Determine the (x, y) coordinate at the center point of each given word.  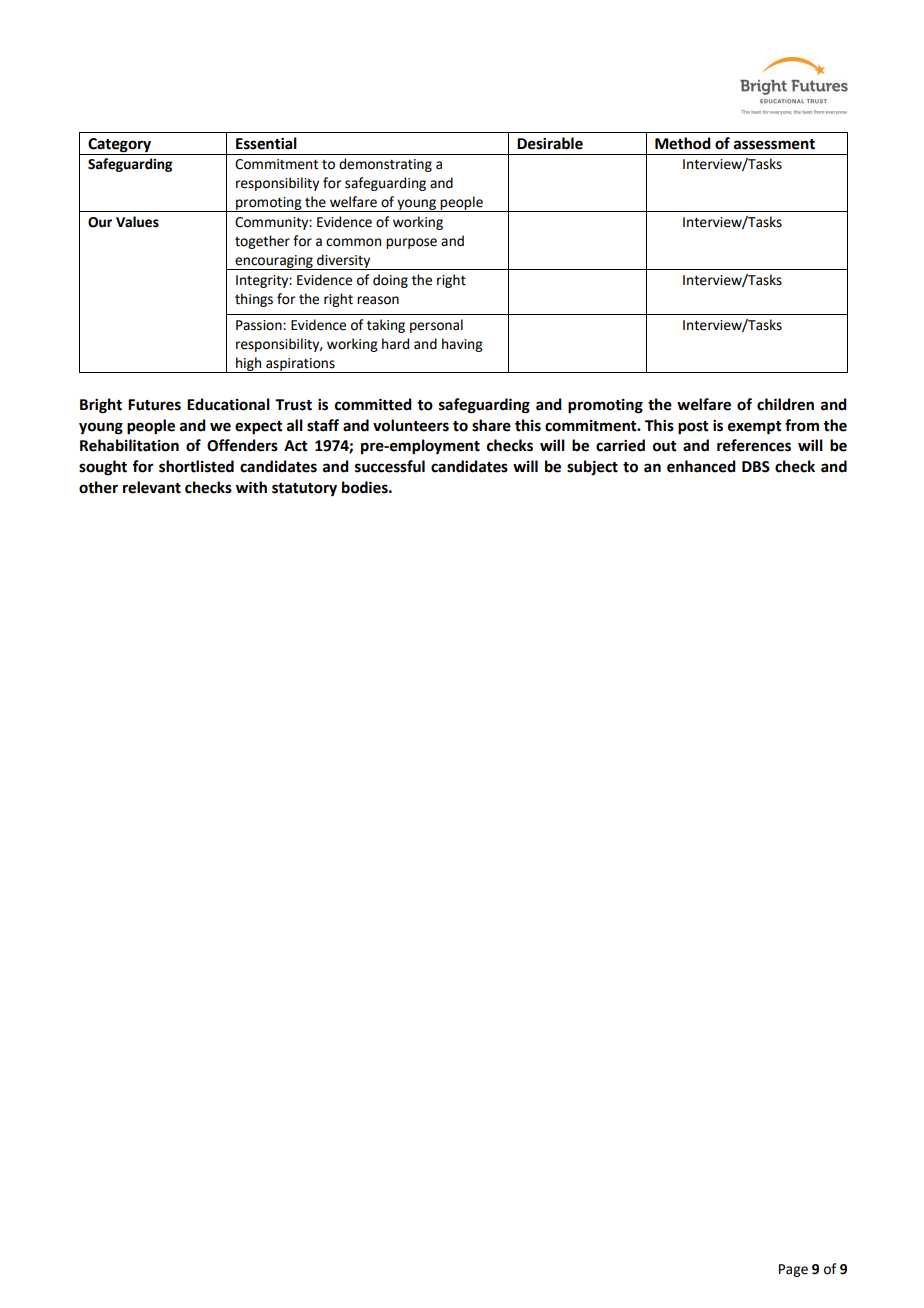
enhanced (701, 466)
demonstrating (385, 165)
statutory (304, 490)
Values (137, 222)
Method (683, 143)
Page (793, 1270)
